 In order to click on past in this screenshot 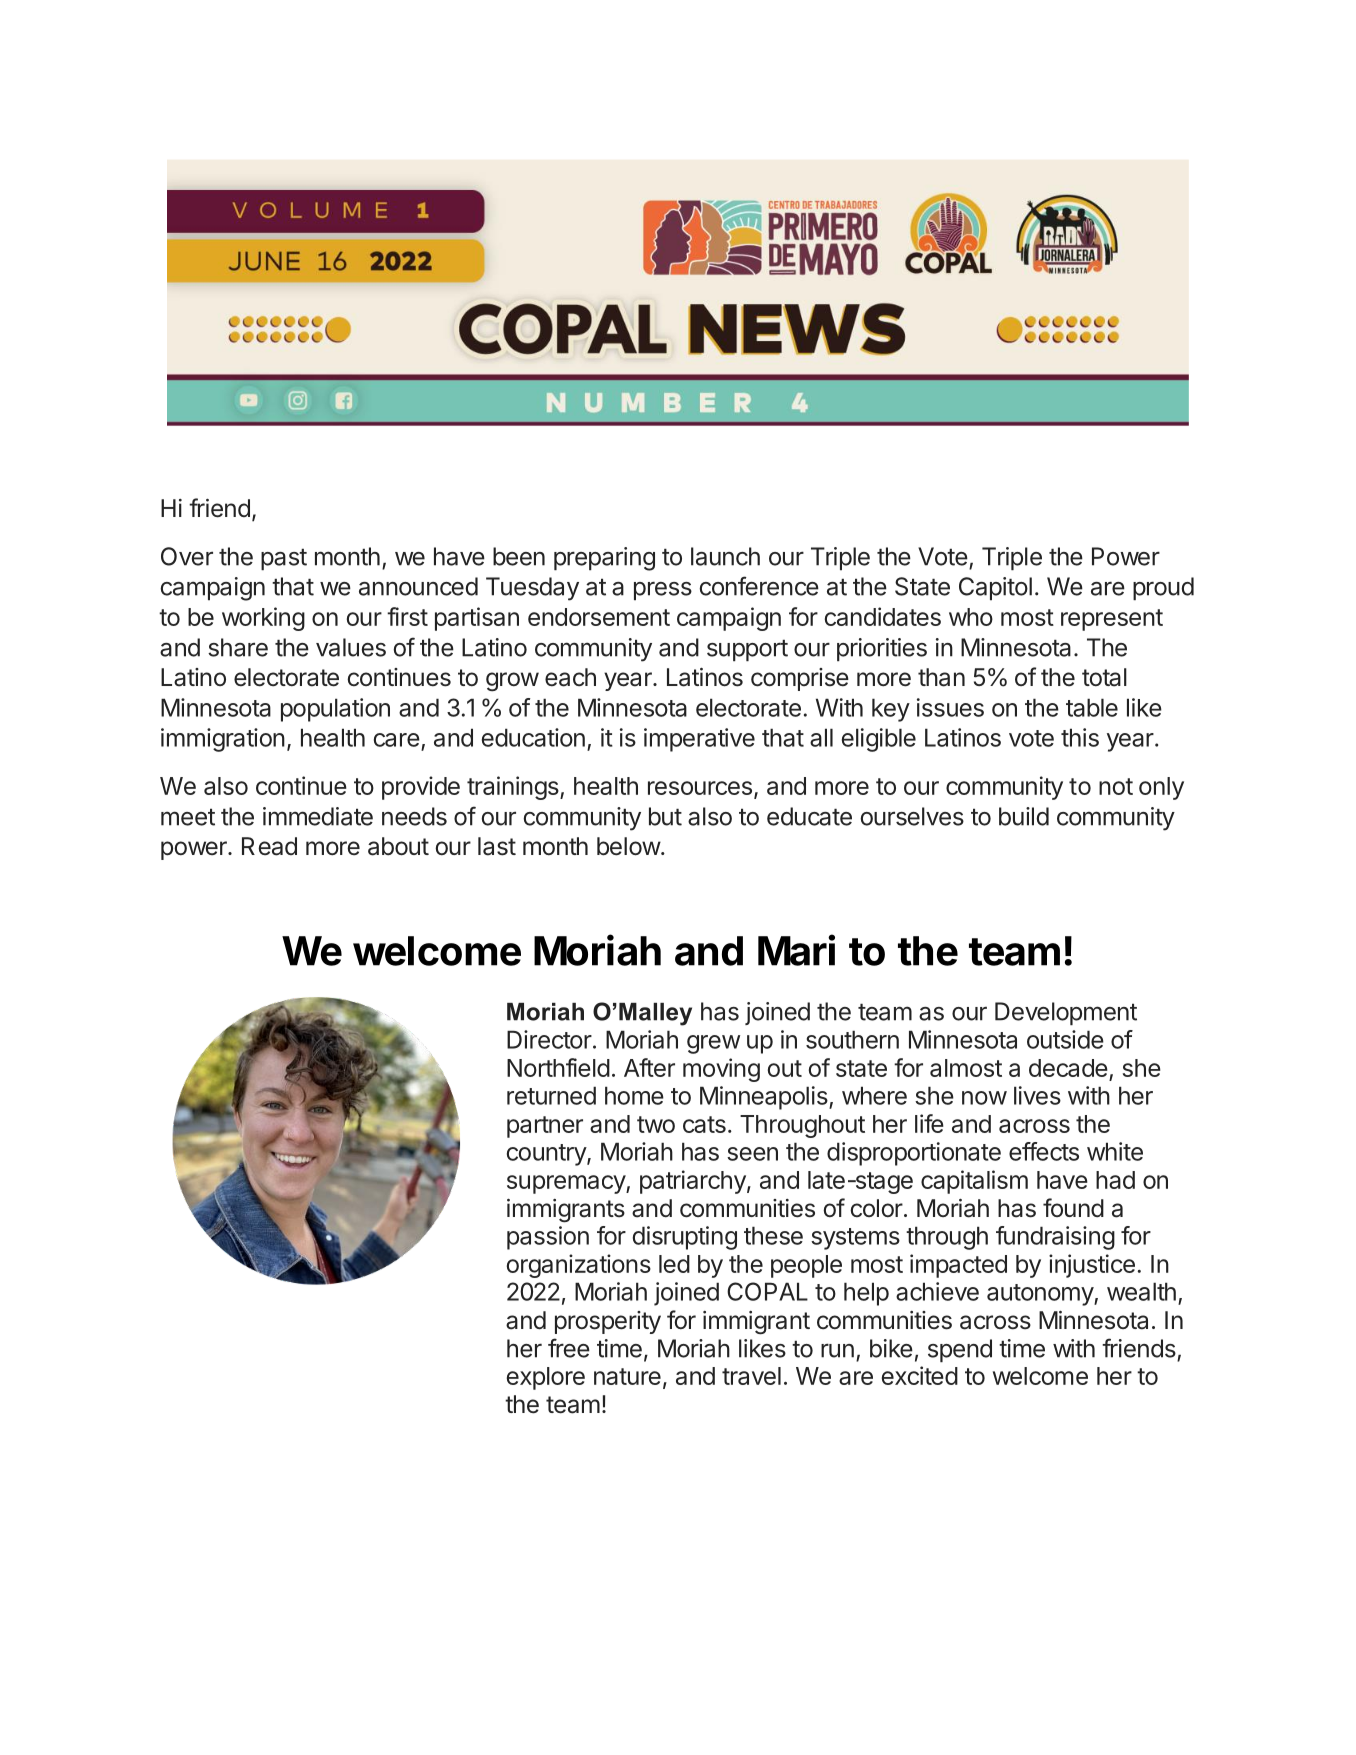, I will do `click(284, 559)`.
